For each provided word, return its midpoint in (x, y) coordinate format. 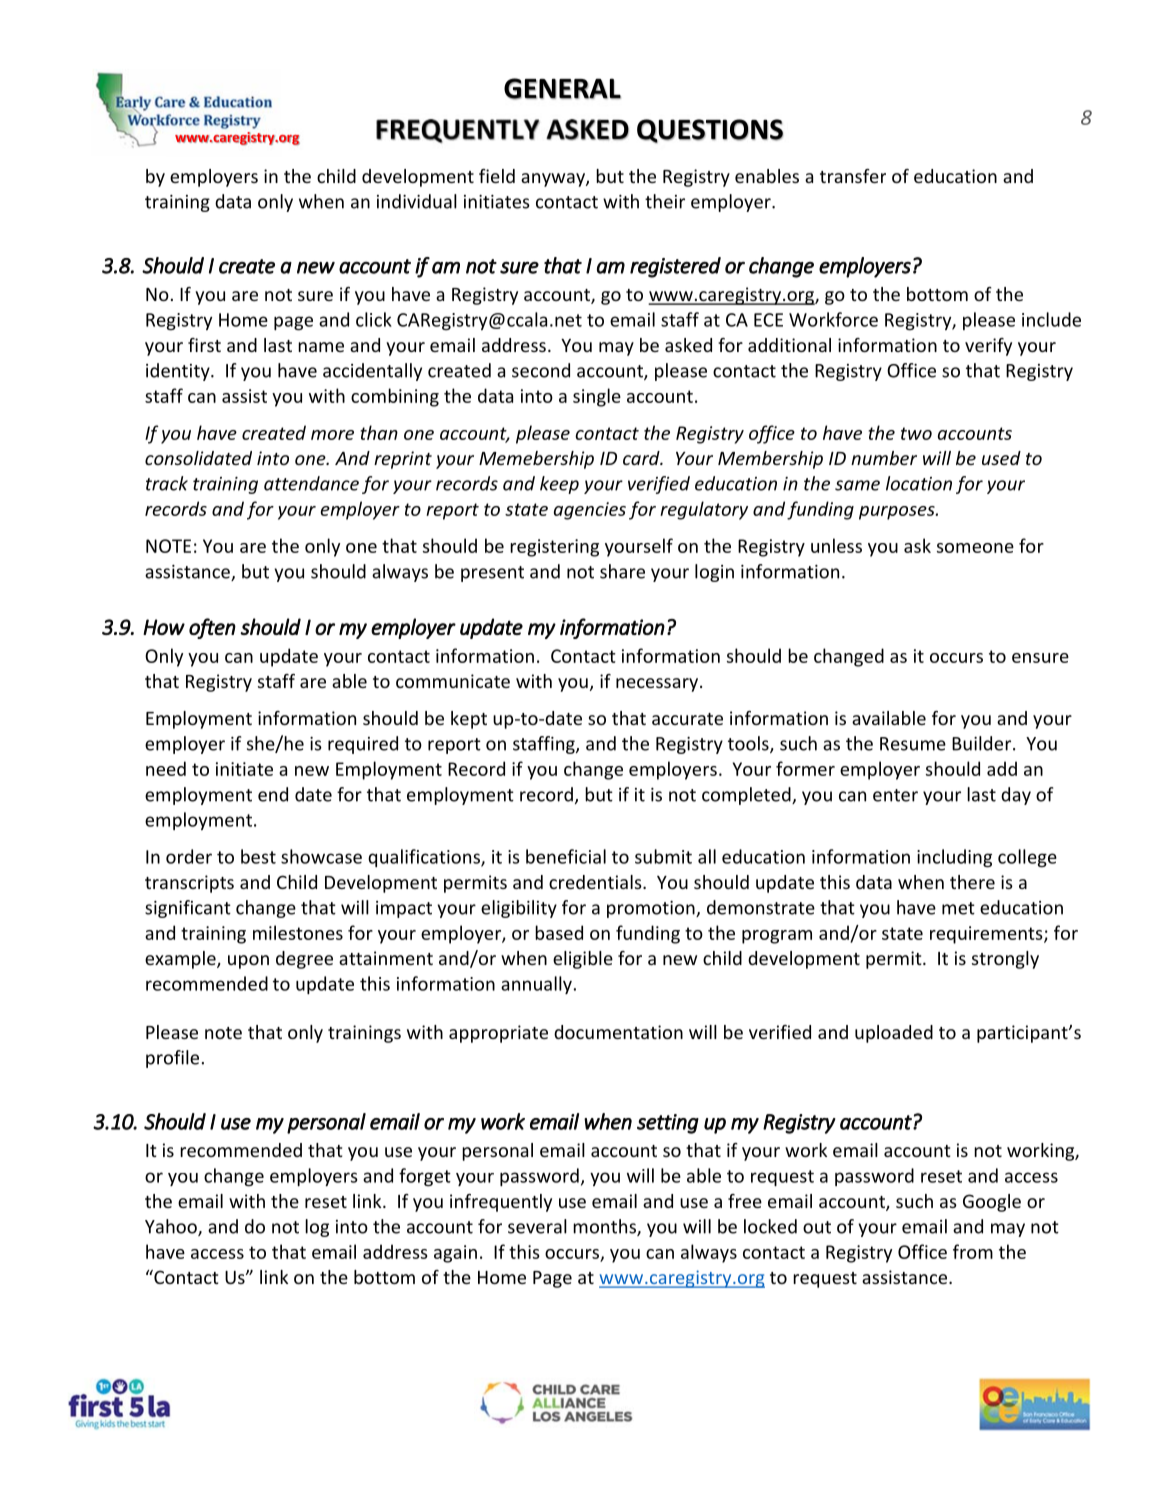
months (605, 1227)
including (954, 858)
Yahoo (172, 1227)
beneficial (566, 856)
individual (417, 201)
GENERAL (562, 89)
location (919, 483)
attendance (311, 483)
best (258, 856)
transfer (853, 176)
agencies (590, 511)
